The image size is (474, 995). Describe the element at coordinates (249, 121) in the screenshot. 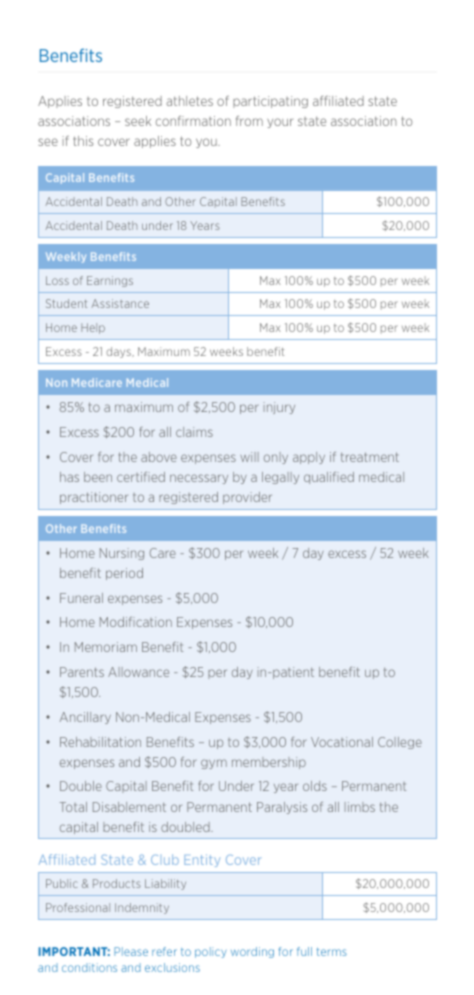

I see `from` at that location.
